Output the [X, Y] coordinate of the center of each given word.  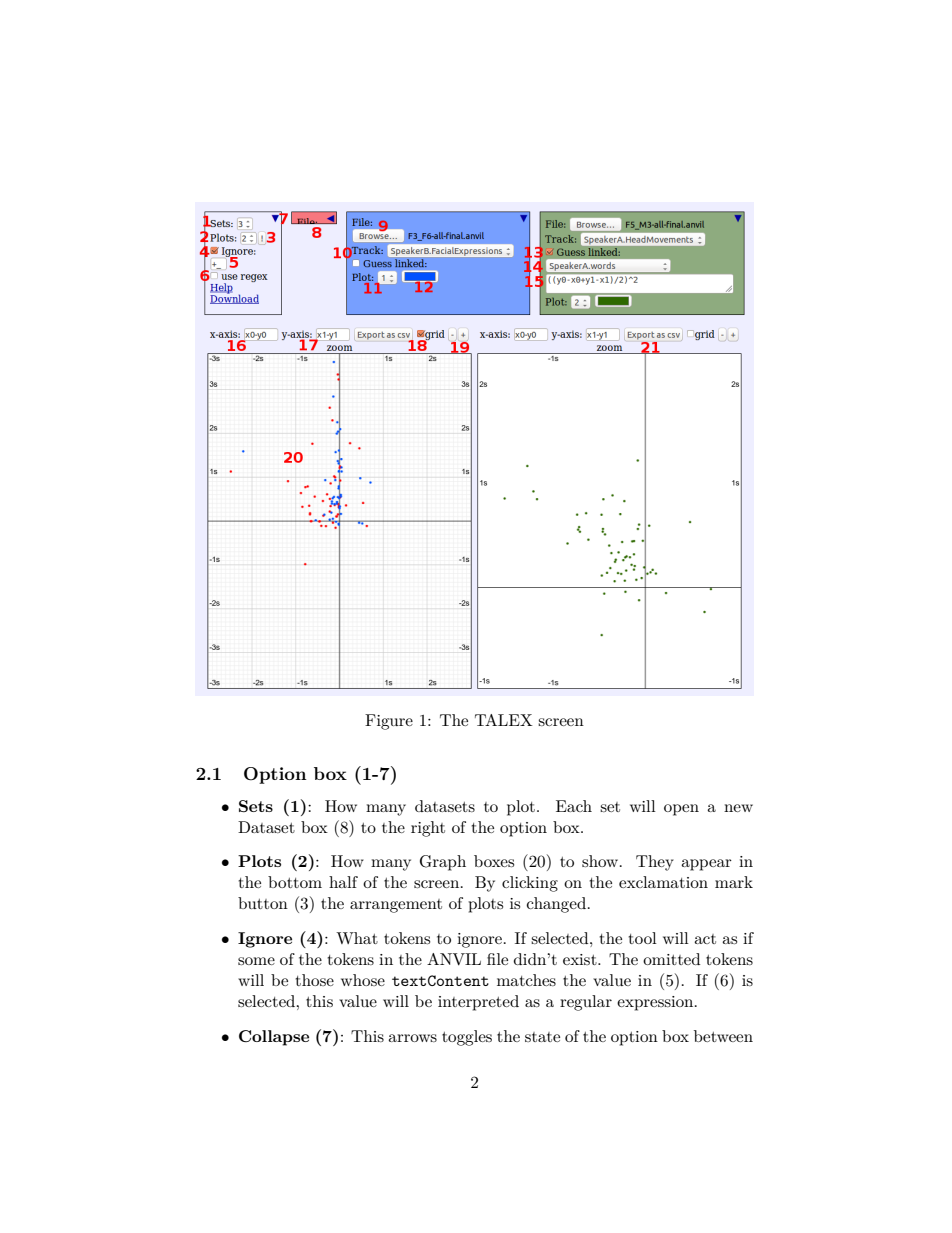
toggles [467, 1038]
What [357, 938]
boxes [494, 861]
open [681, 810]
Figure [389, 722]
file [497, 959]
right [428, 829]
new [738, 808]
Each [574, 806]
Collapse [274, 1038]
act [705, 939]
